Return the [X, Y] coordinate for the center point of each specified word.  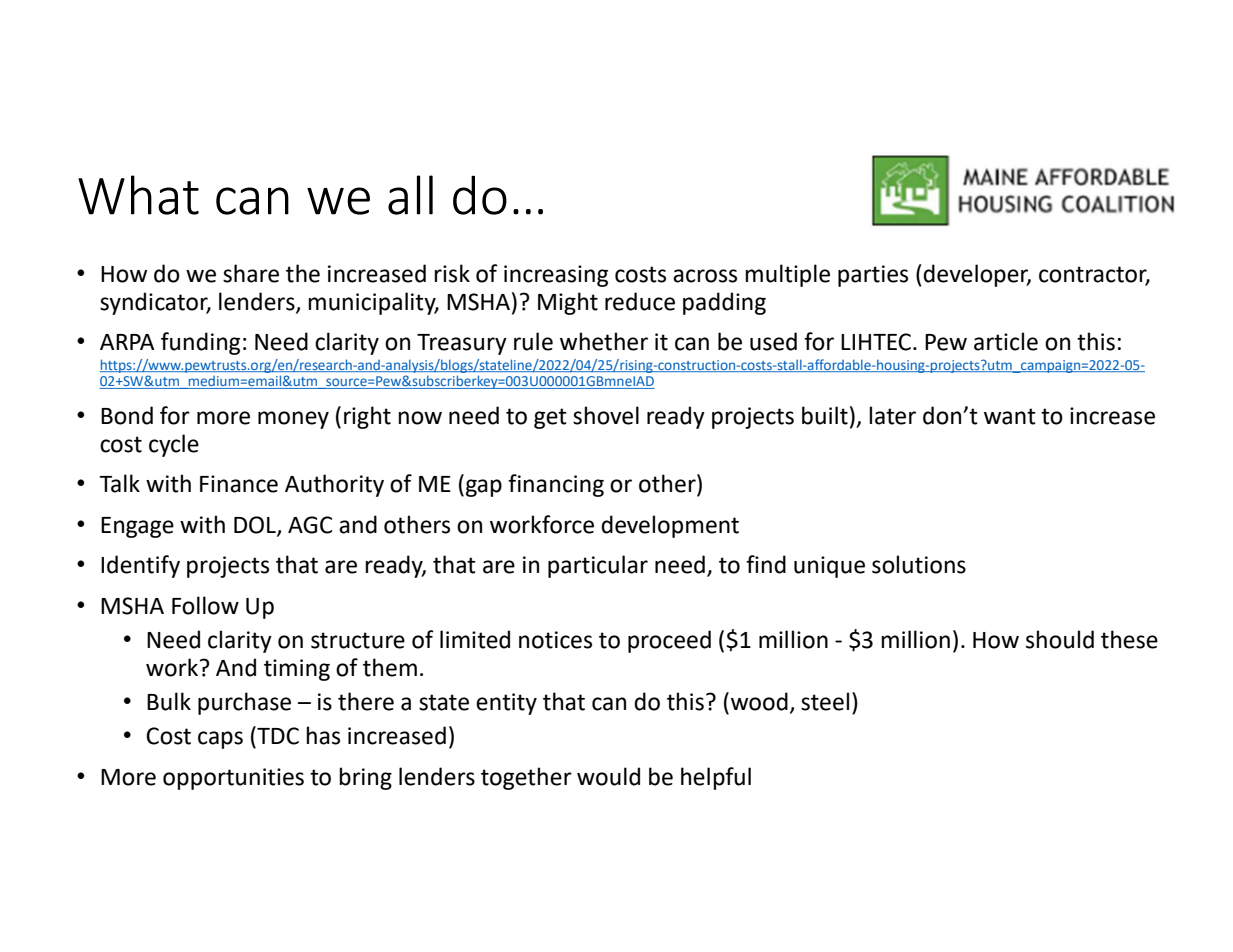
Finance [239, 484]
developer [977, 275]
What [138, 195]
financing [556, 485]
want [1010, 416]
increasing [556, 276]
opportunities [233, 779]
